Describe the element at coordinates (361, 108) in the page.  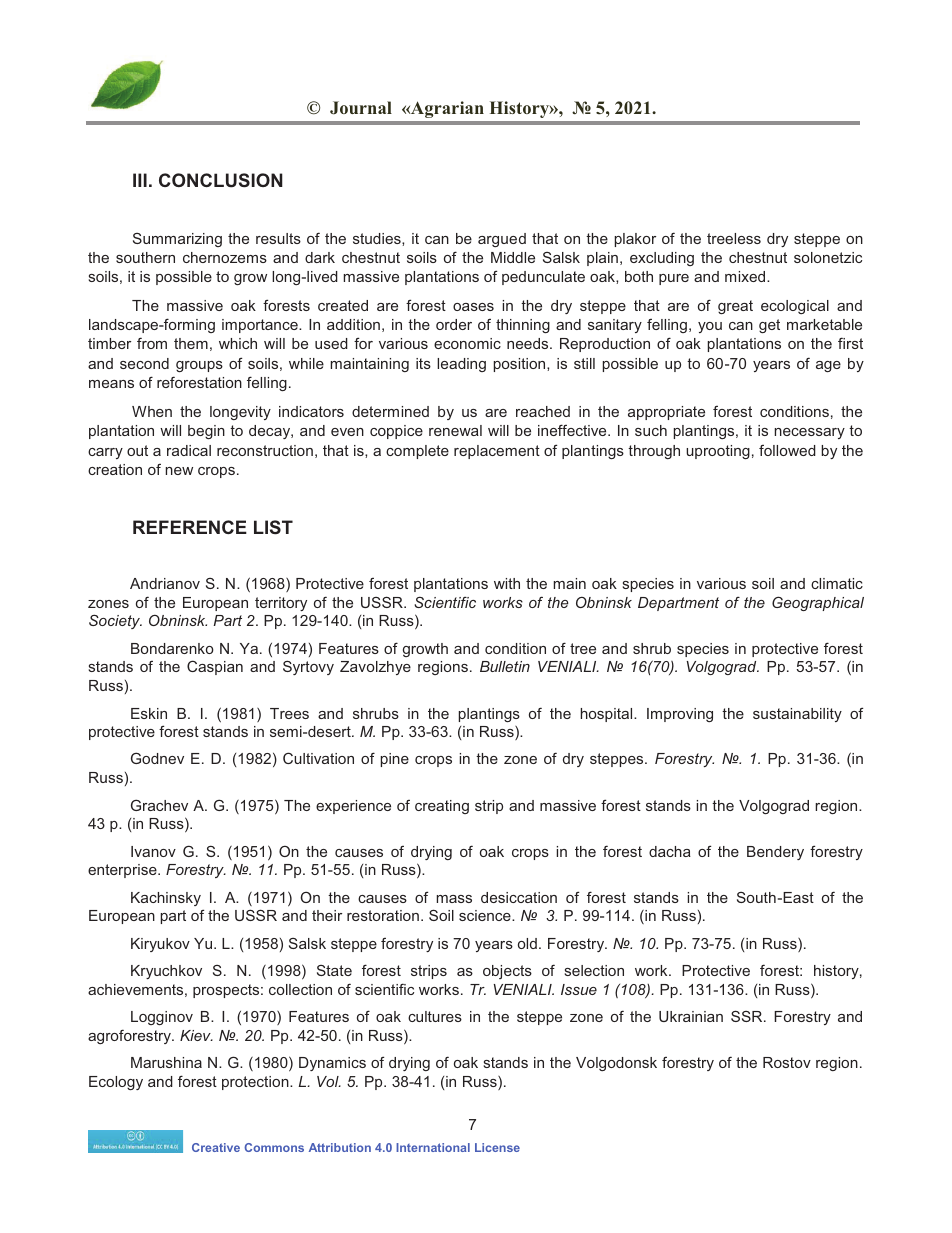
I see `Journal` at that location.
